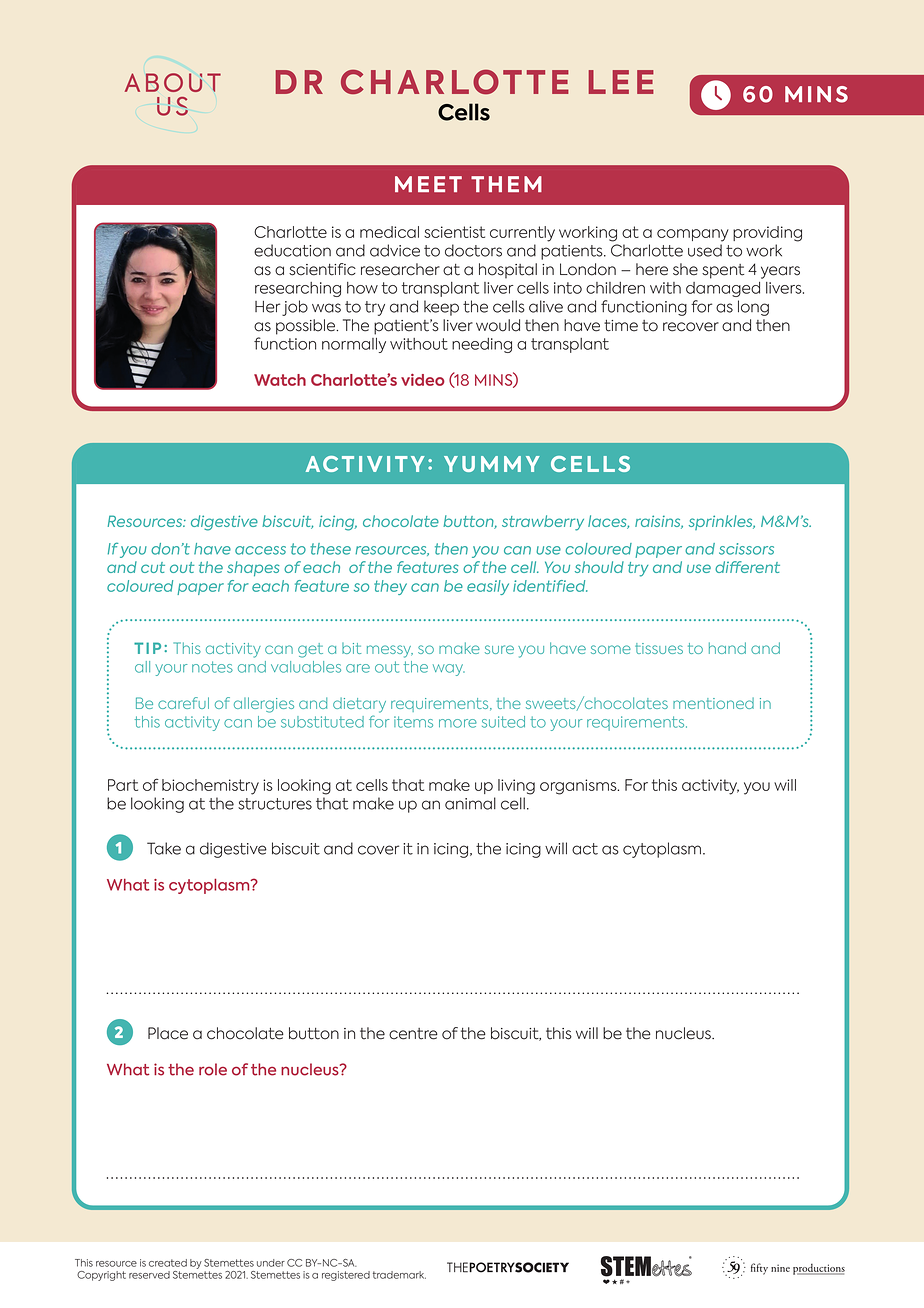 The image size is (924, 1308). I want to click on company, so click(693, 235).
